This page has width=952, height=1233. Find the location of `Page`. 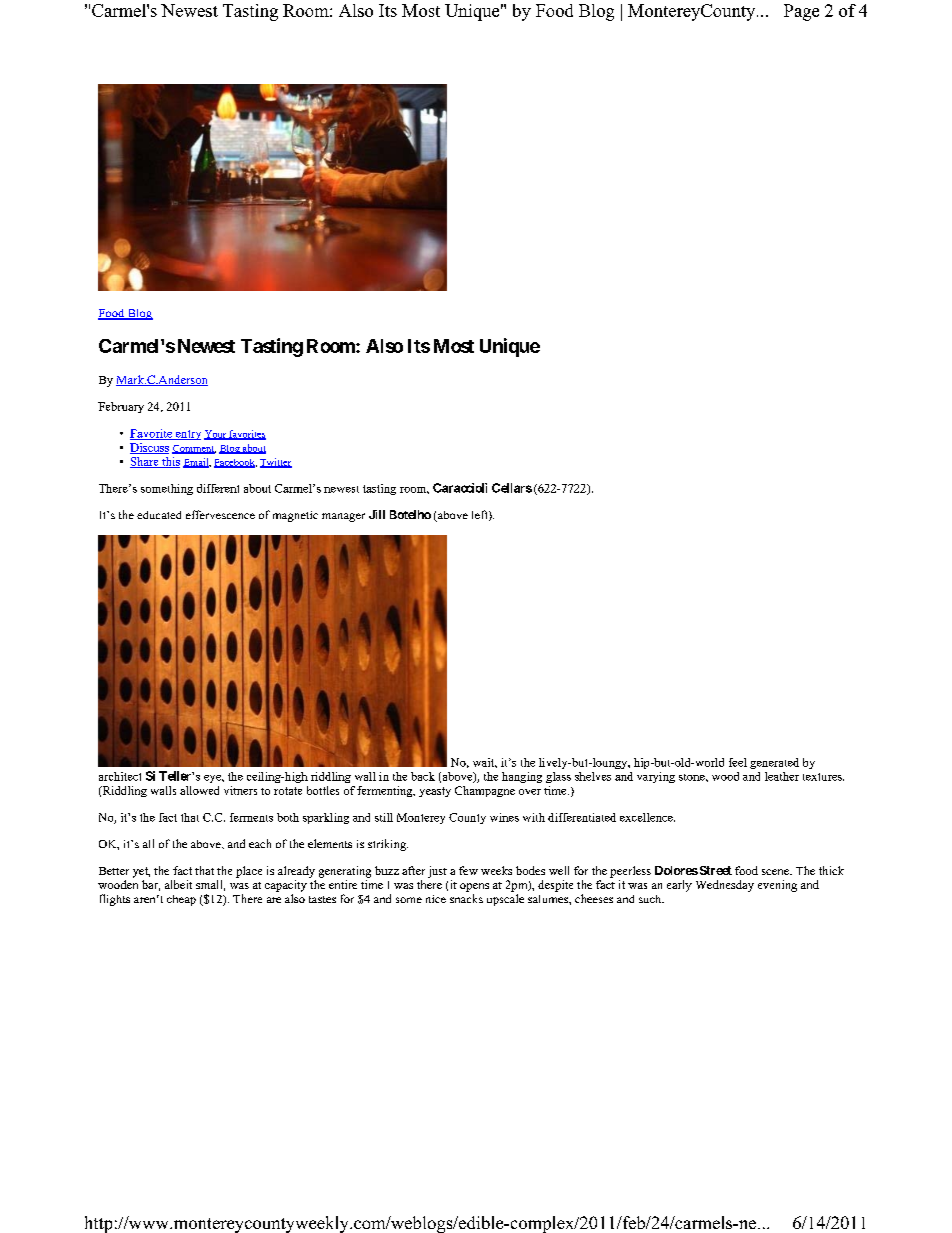

Page is located at coordinates (801, 12).
